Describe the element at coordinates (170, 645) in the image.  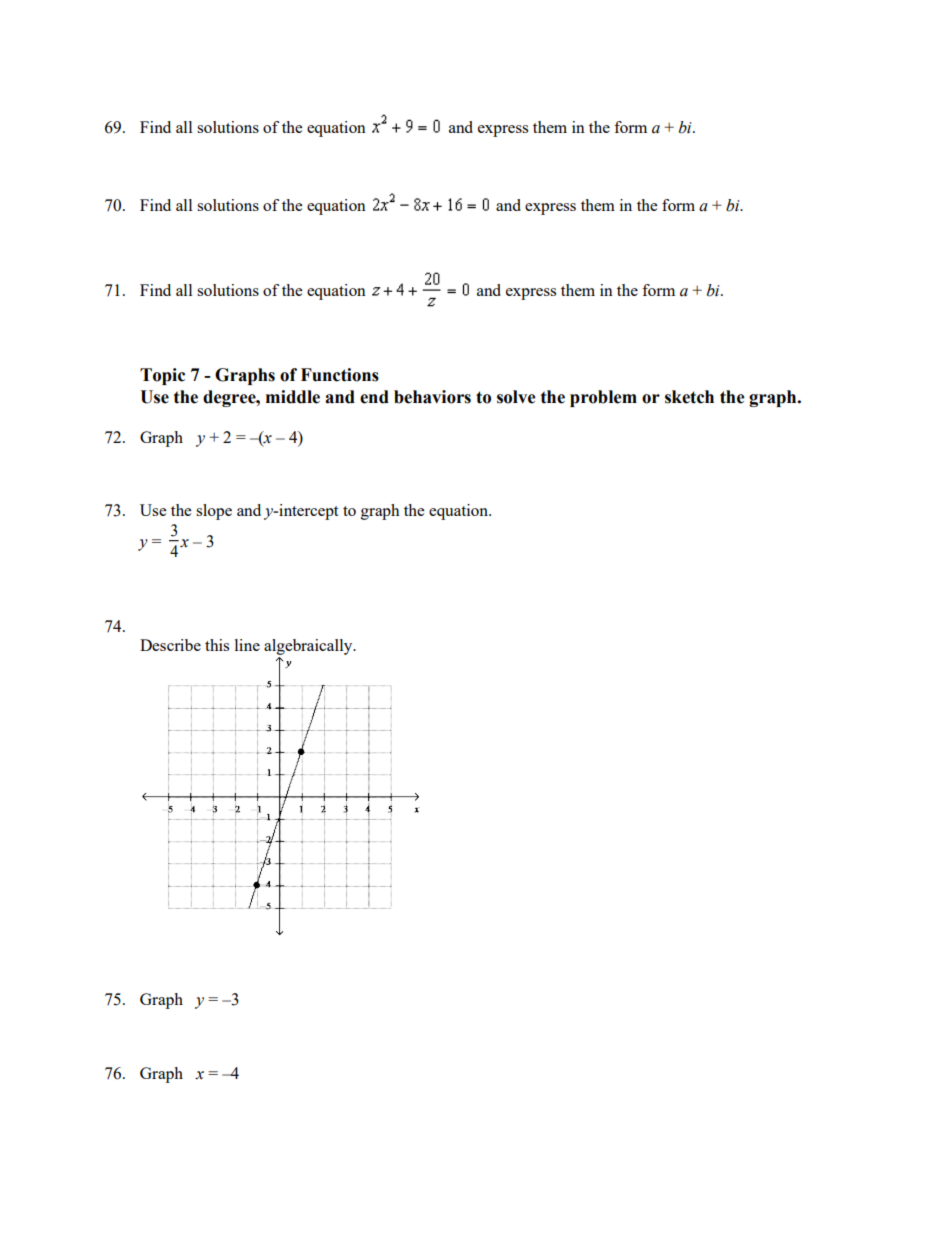
I see `Describe` at that location.
